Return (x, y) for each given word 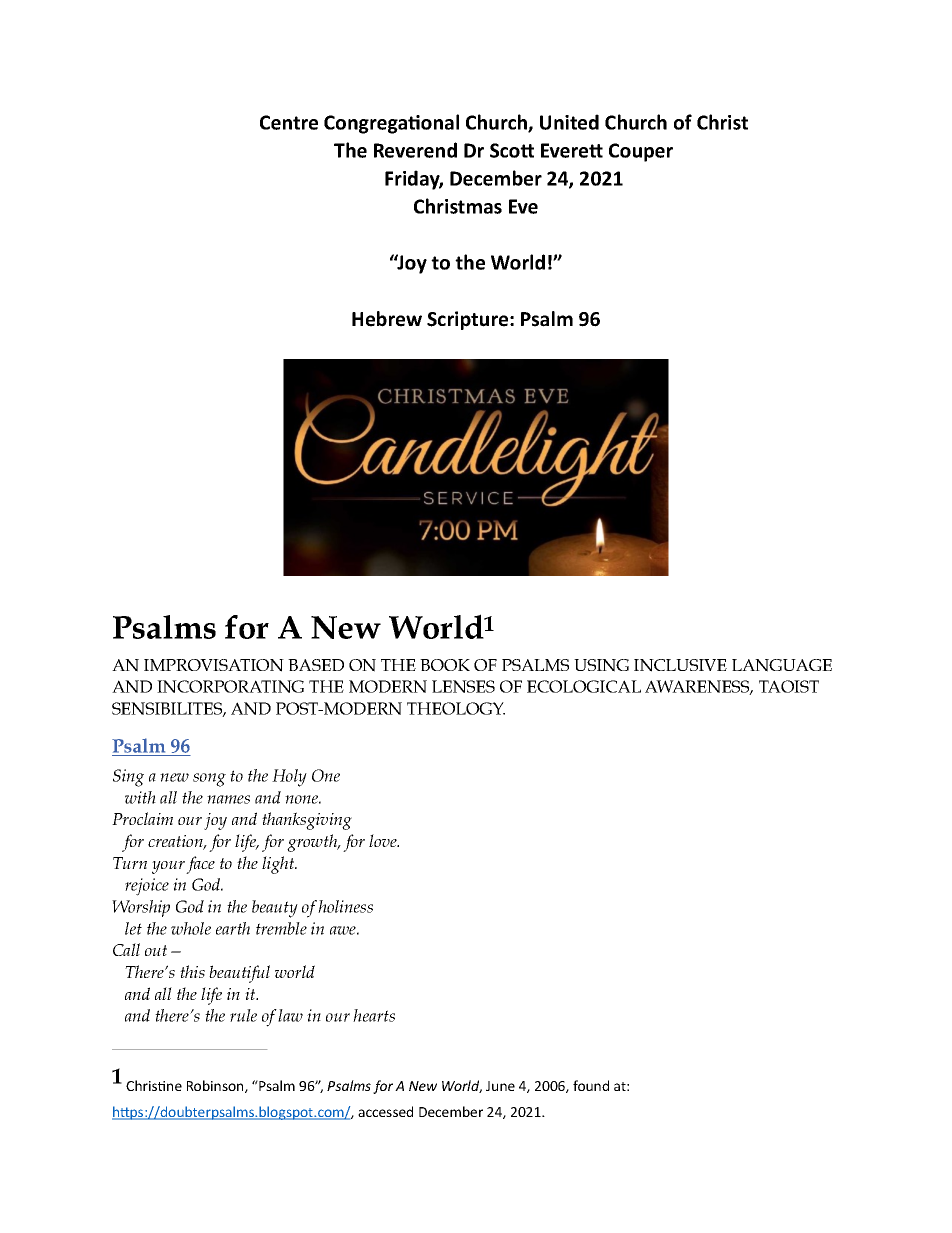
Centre (289, 122)
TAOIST (789, 686)
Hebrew (387, 319)
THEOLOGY (456, 708)
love (384, 840)
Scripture (469, 320)
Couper (641, 152)
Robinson (216, 1086)
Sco (506, 150)
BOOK (445, 665)
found (591, 1085)
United (569, 122)
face (200, 865)
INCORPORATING (230, 686)
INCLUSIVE (680, 665)
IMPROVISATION (214, 665)
